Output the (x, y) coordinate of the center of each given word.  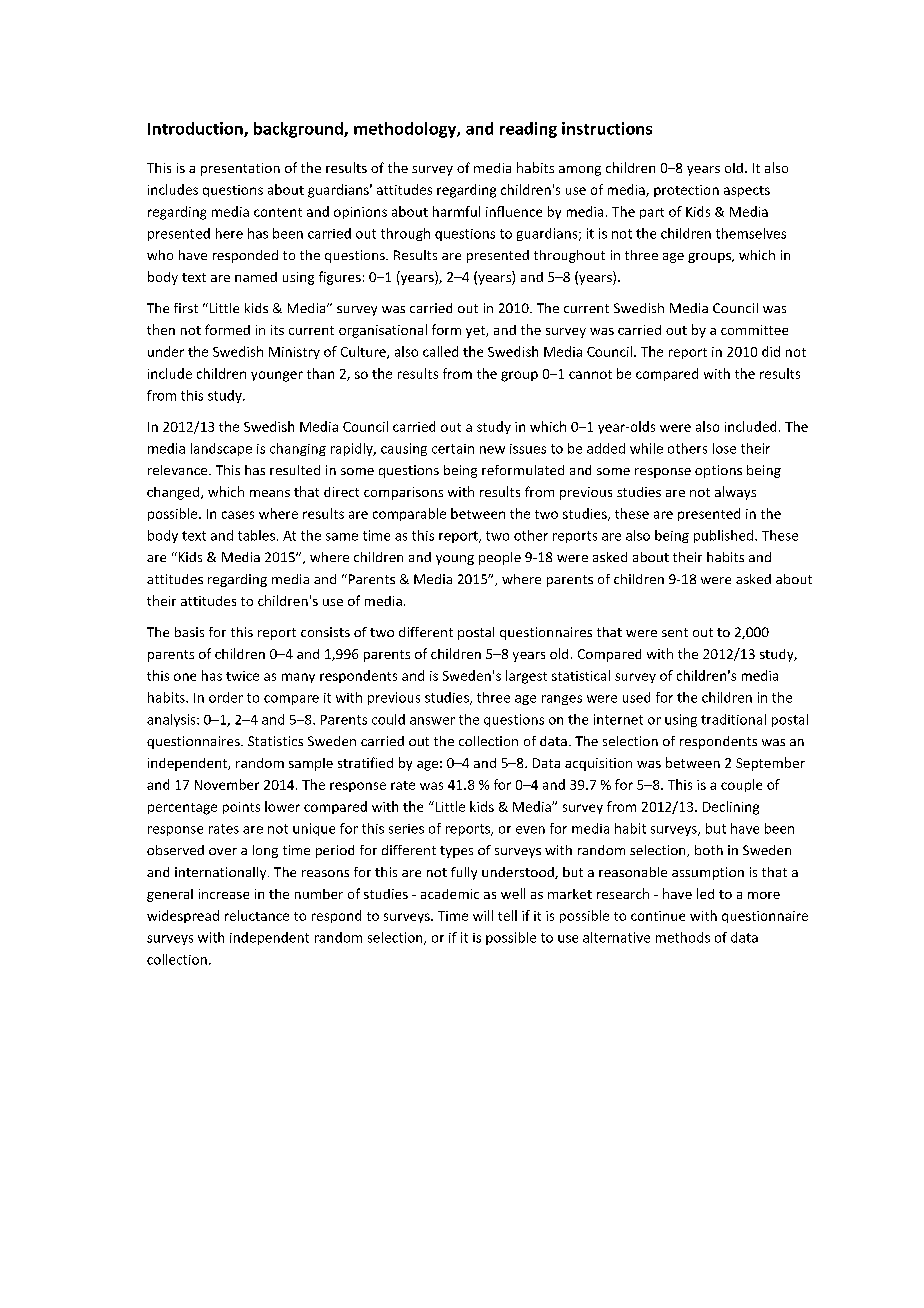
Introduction (196, 129)
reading (528, 130)
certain (453, 449)
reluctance (257, 915)
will (483, 915)
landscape (221, 449)
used (636, 697)
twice (242, 676)
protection (686, 191)
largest (526, 677)
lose (724, 448)
